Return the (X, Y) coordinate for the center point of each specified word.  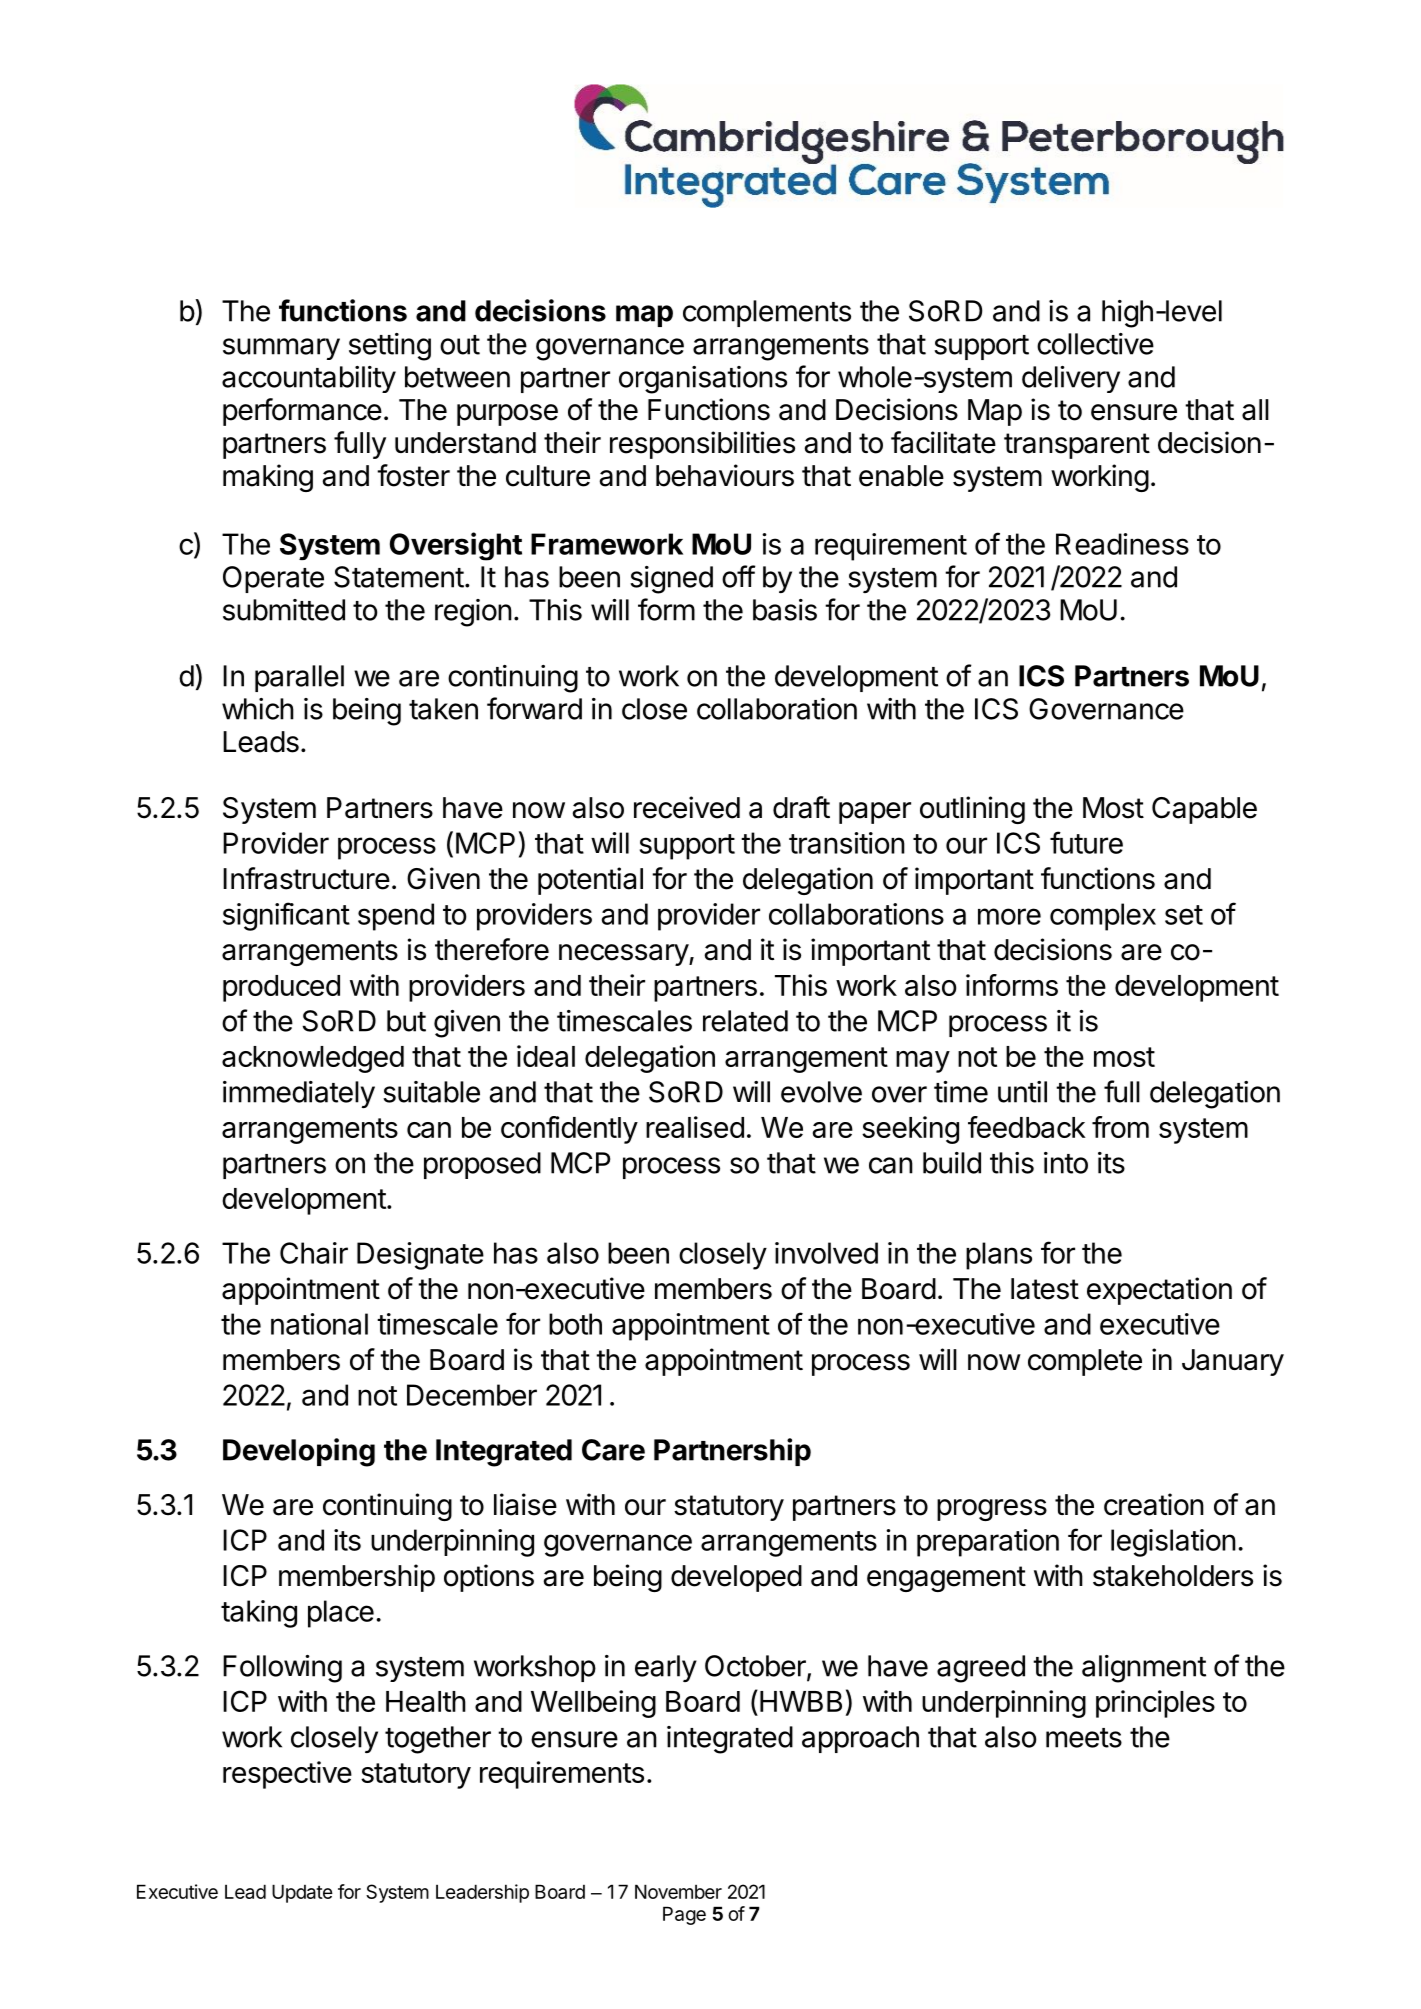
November (678, 1891)
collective (1095, 344)
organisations (703, 380)
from (1120, 1127)
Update (302, 1893)
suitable (431, 1092)
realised (695, 1127)
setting (390, 347)
